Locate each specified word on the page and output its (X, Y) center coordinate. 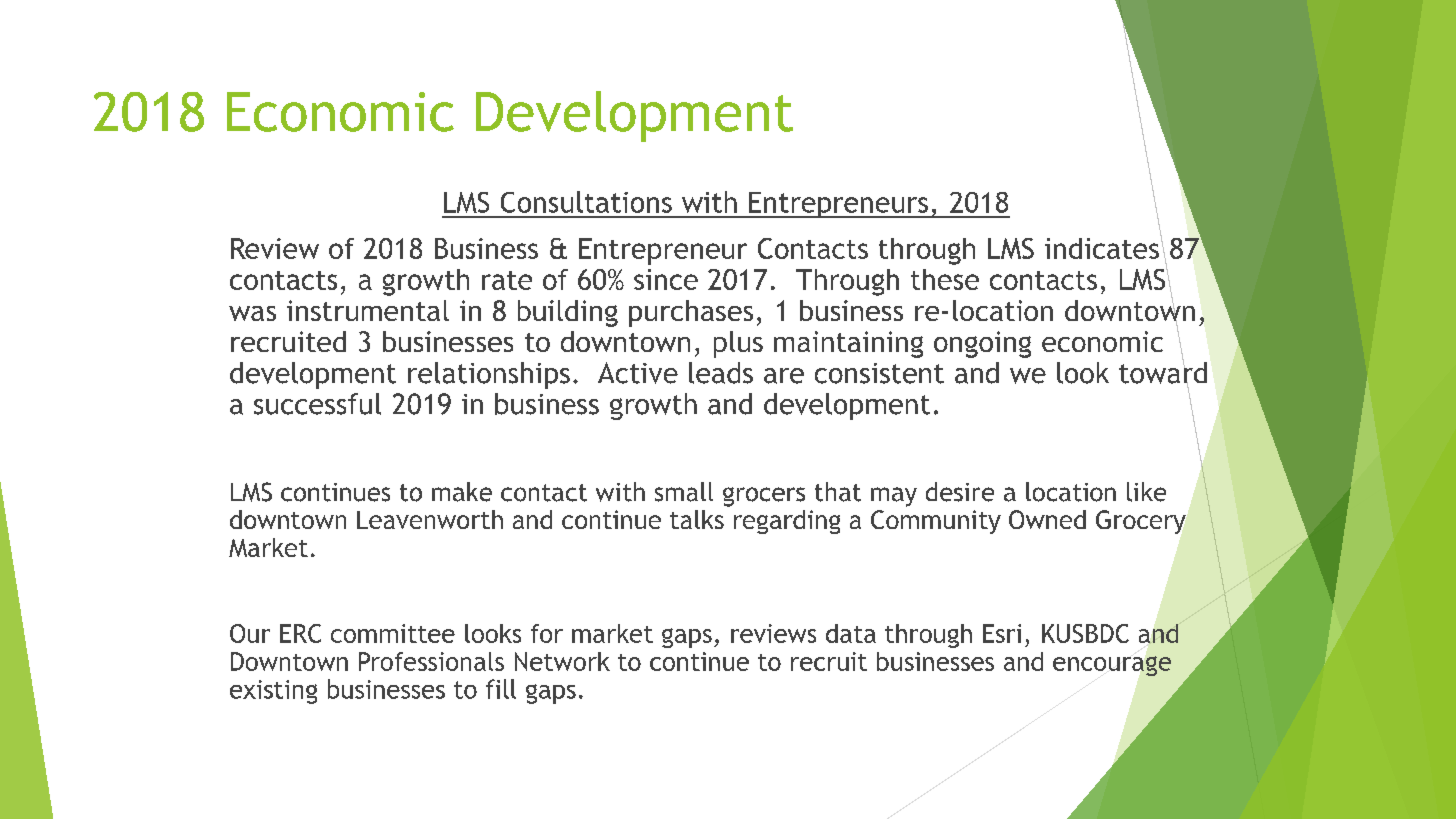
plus (738, 344)
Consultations (586, 202)
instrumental (368, 310)
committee (393, 633)
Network (562, 661)
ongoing (982, 344)
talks (697, 519)
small (684, 492)
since (666, 279)
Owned (1047, 519)
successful (317, 404)
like (1146, 492)
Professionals (431, 661)
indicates (1103, 247)
